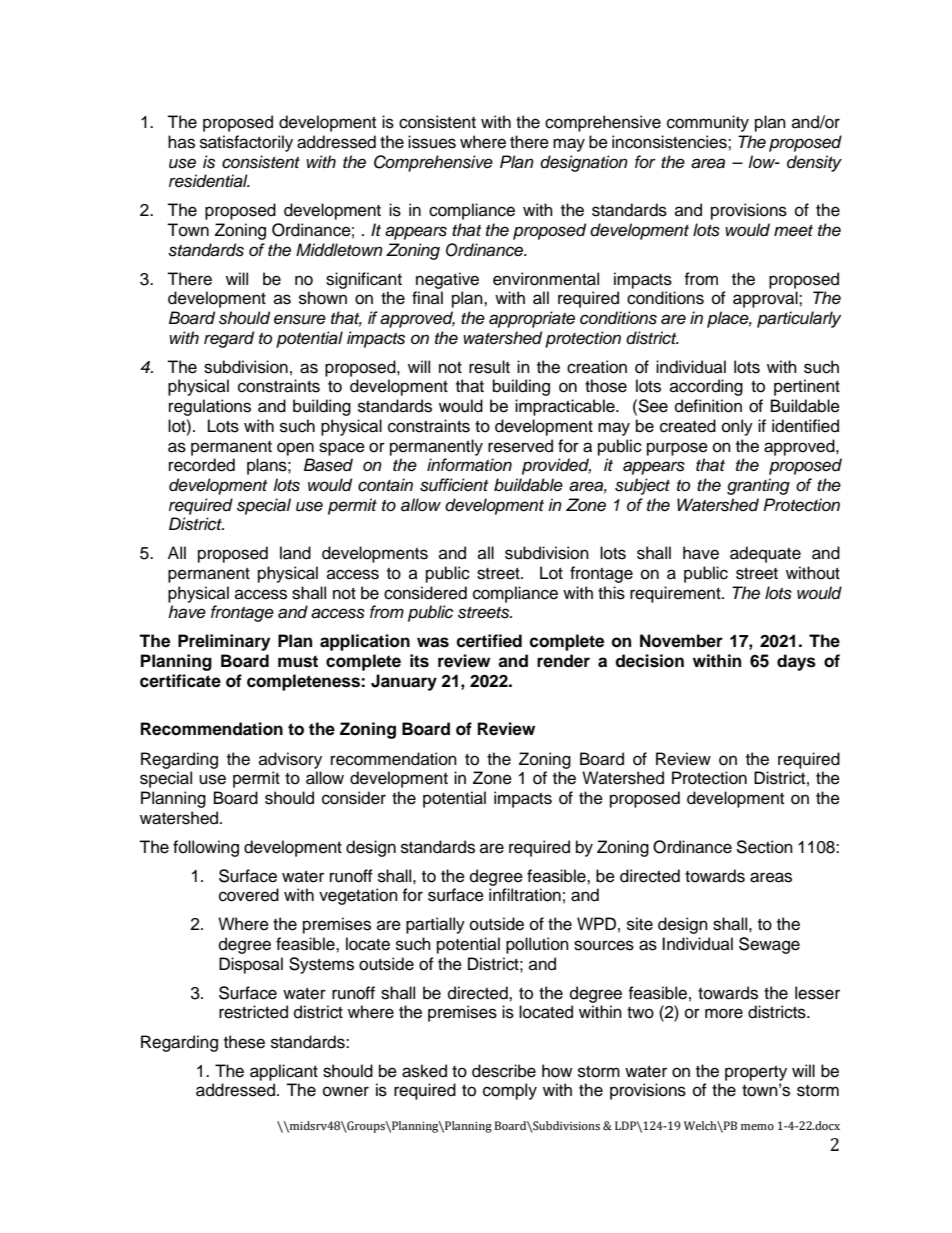 This document has width=952, height=1233. What do you see at coordinates (504, 1071) in the document?
I see `describe` at bounding box center [504, 1071].
